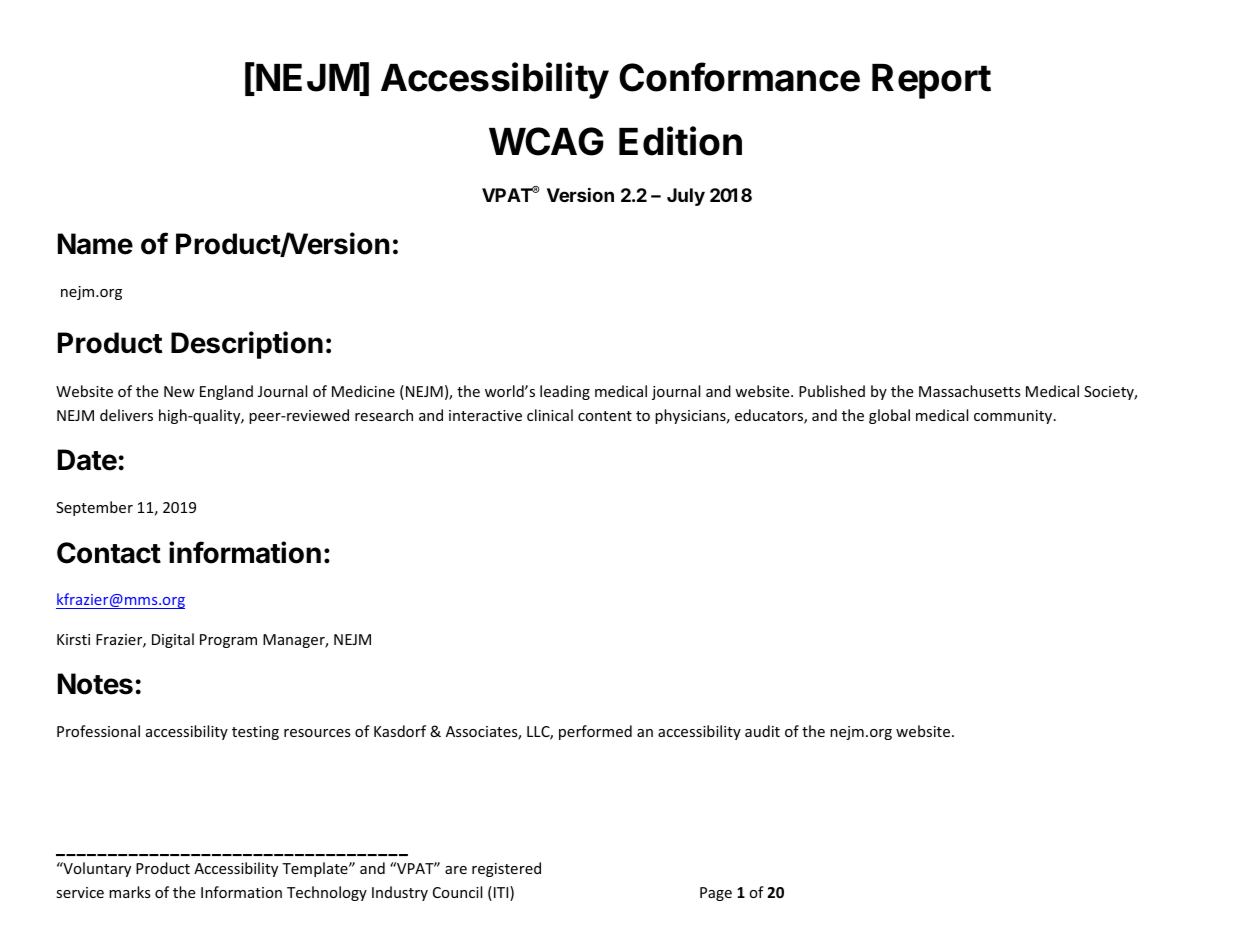 The height and width of the screenshot is (952, 1233). What do you see at coordinates (550, 415) in the screenshot?
I see `clinical` at bounding box center [550, 415].
